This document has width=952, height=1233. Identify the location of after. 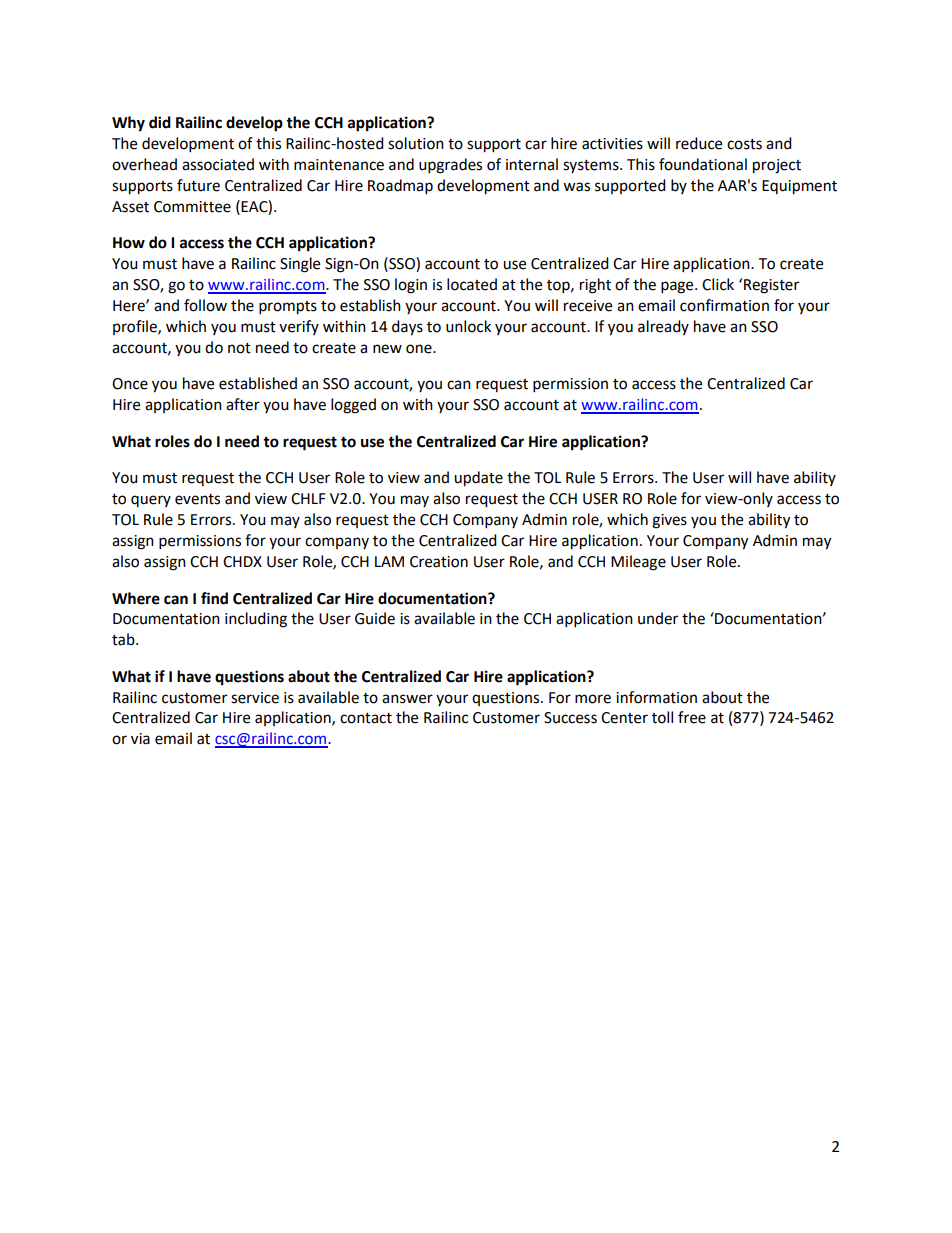
(243, 404).
